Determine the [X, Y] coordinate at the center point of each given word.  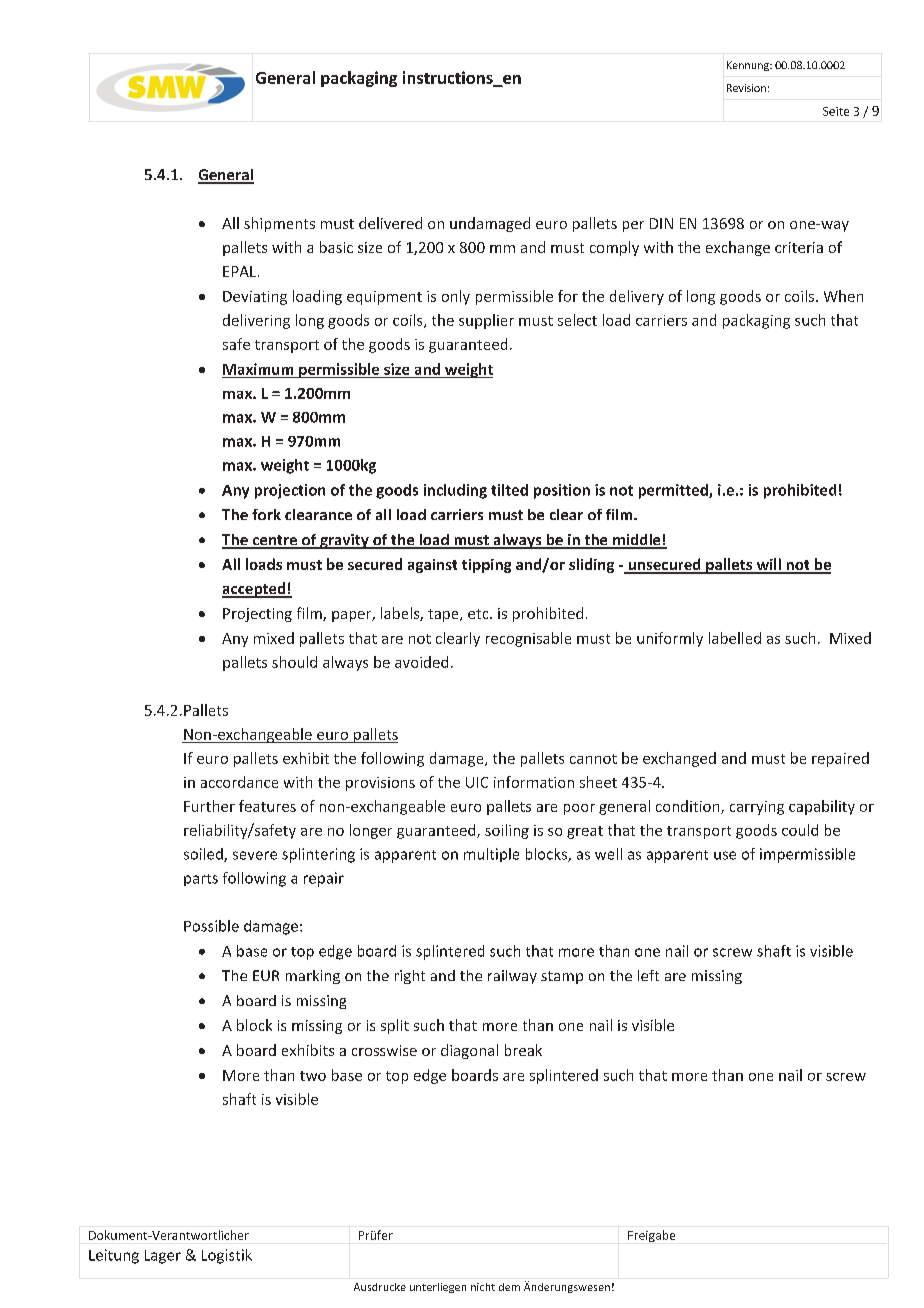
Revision [746, 88]
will [768, 565]
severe [255, 855]
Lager [163, 1257]
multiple [491, 855]
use [725, 855]
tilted [509, 490]
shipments [279, 224]
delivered [390, 223]
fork [266, 514]
